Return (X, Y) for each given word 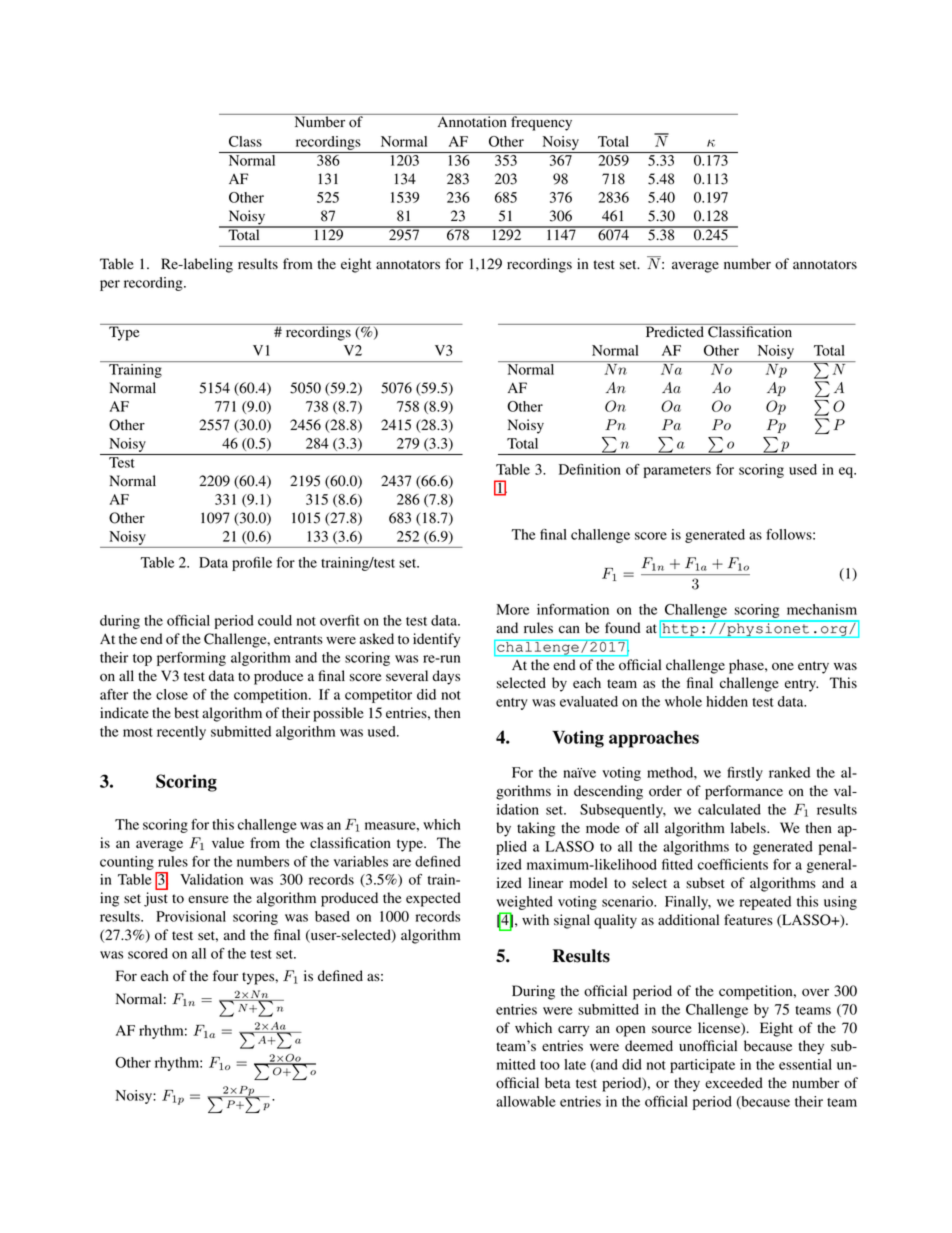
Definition (590, 469)
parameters (677, 472)
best (186, 713)
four (225, 976)
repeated (765, 903)
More (512, 609)
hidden (727, 701)
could (275, 620)
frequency (542, 122)
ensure (208, 899)
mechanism (822, 609)
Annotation (472, 121)
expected (433, 899)
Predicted (674, 331)
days (446, 677)
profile (252, 564)
